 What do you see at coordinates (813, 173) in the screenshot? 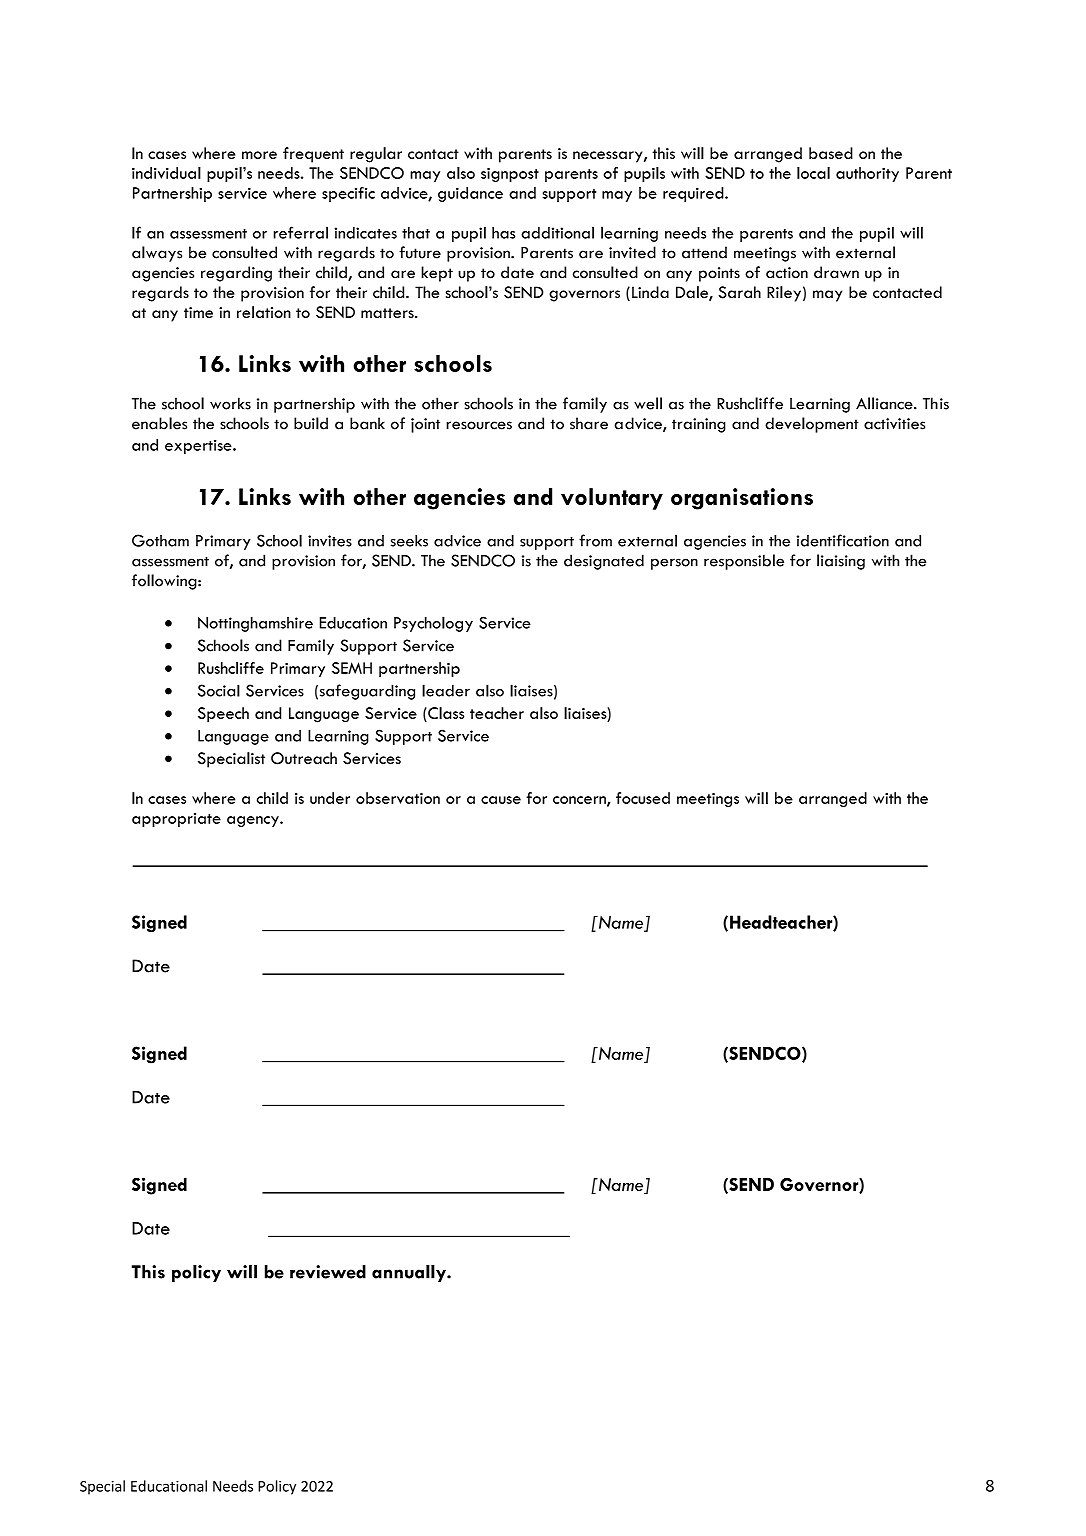
I see `local` at bounding box center [813, 173].
